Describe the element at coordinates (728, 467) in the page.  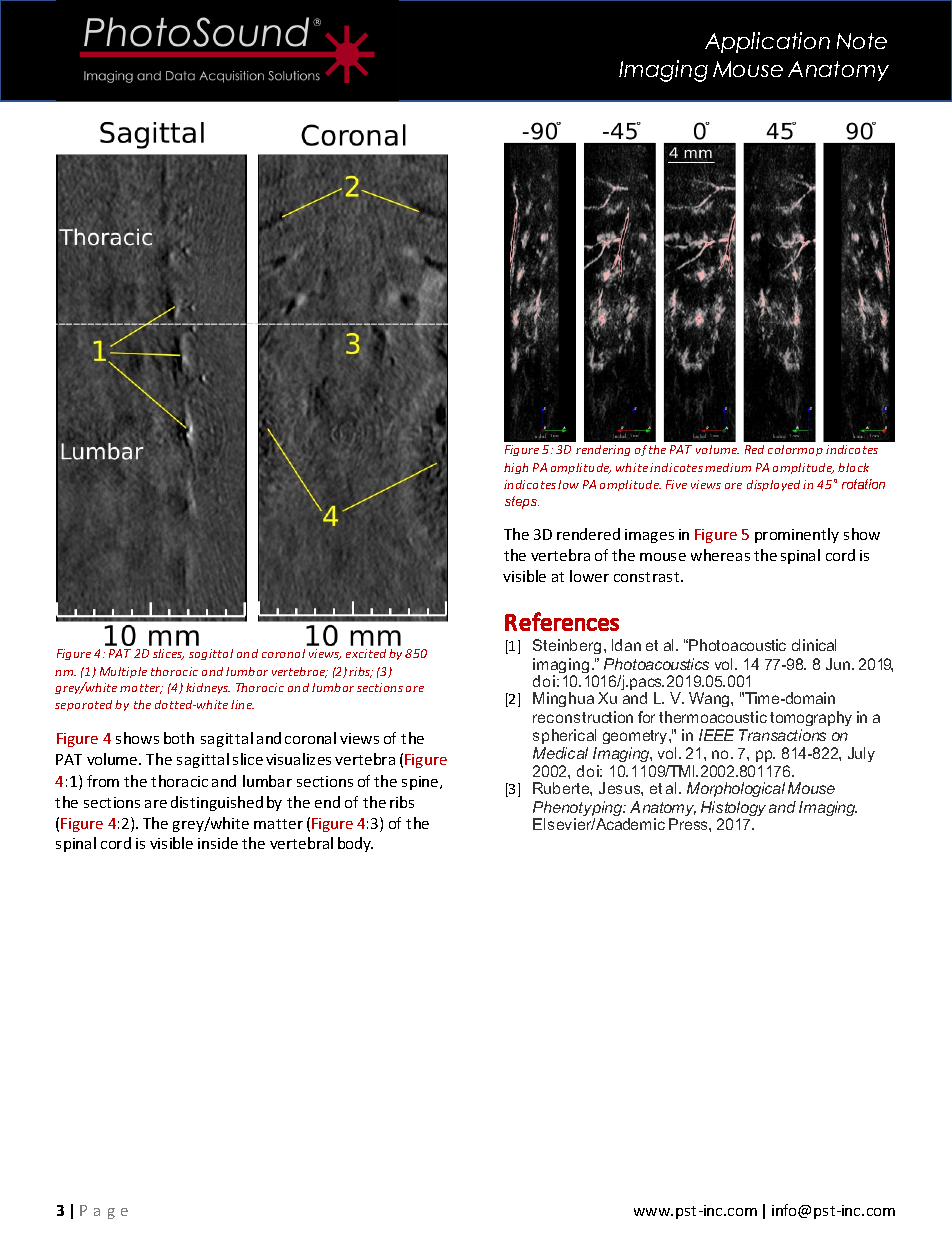
I see `medium` at that location.
